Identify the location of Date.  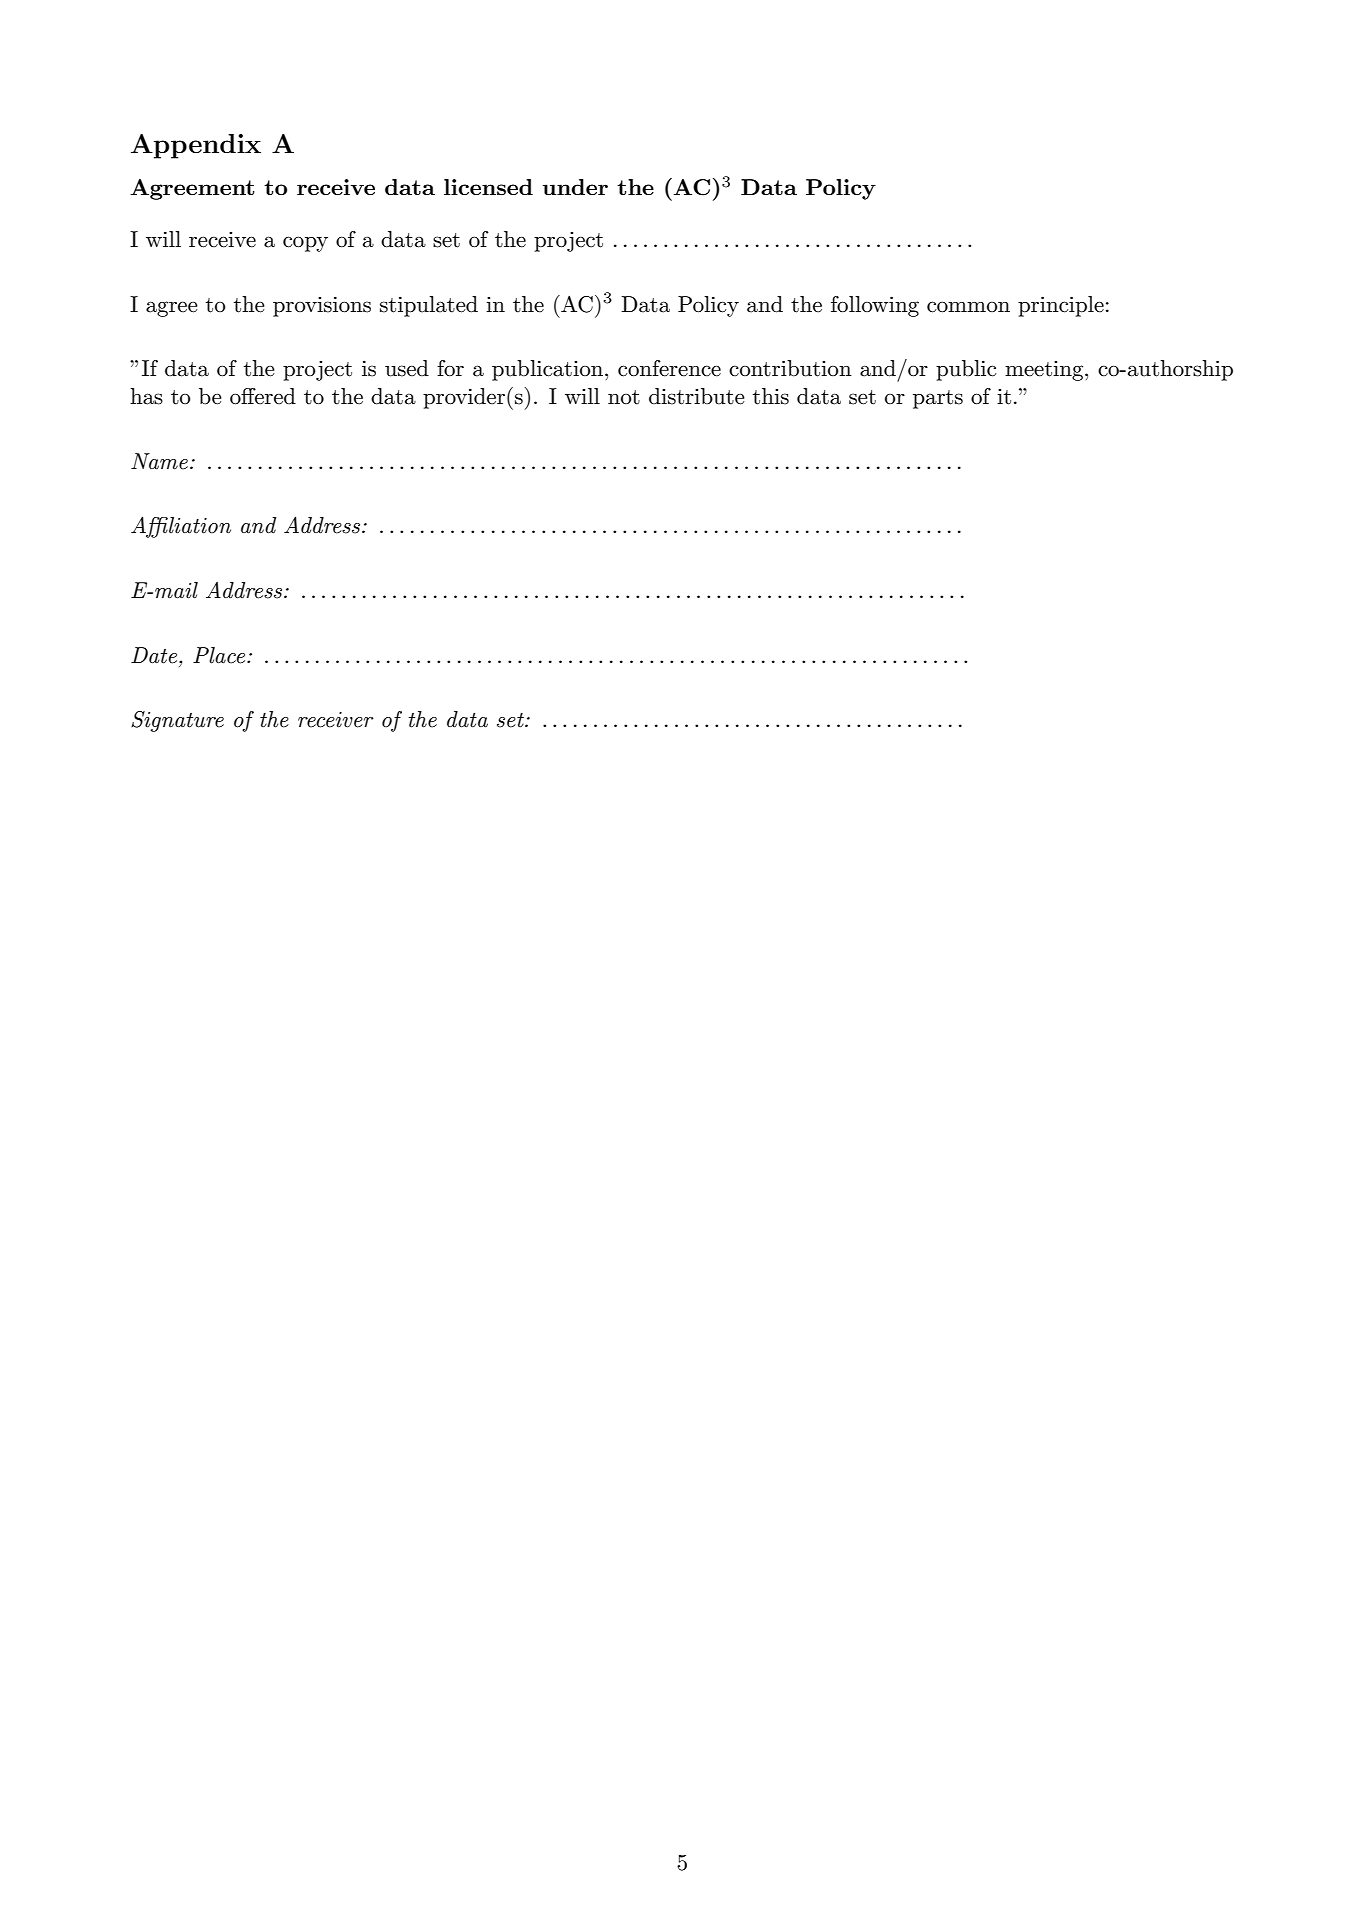
(155, 655).
